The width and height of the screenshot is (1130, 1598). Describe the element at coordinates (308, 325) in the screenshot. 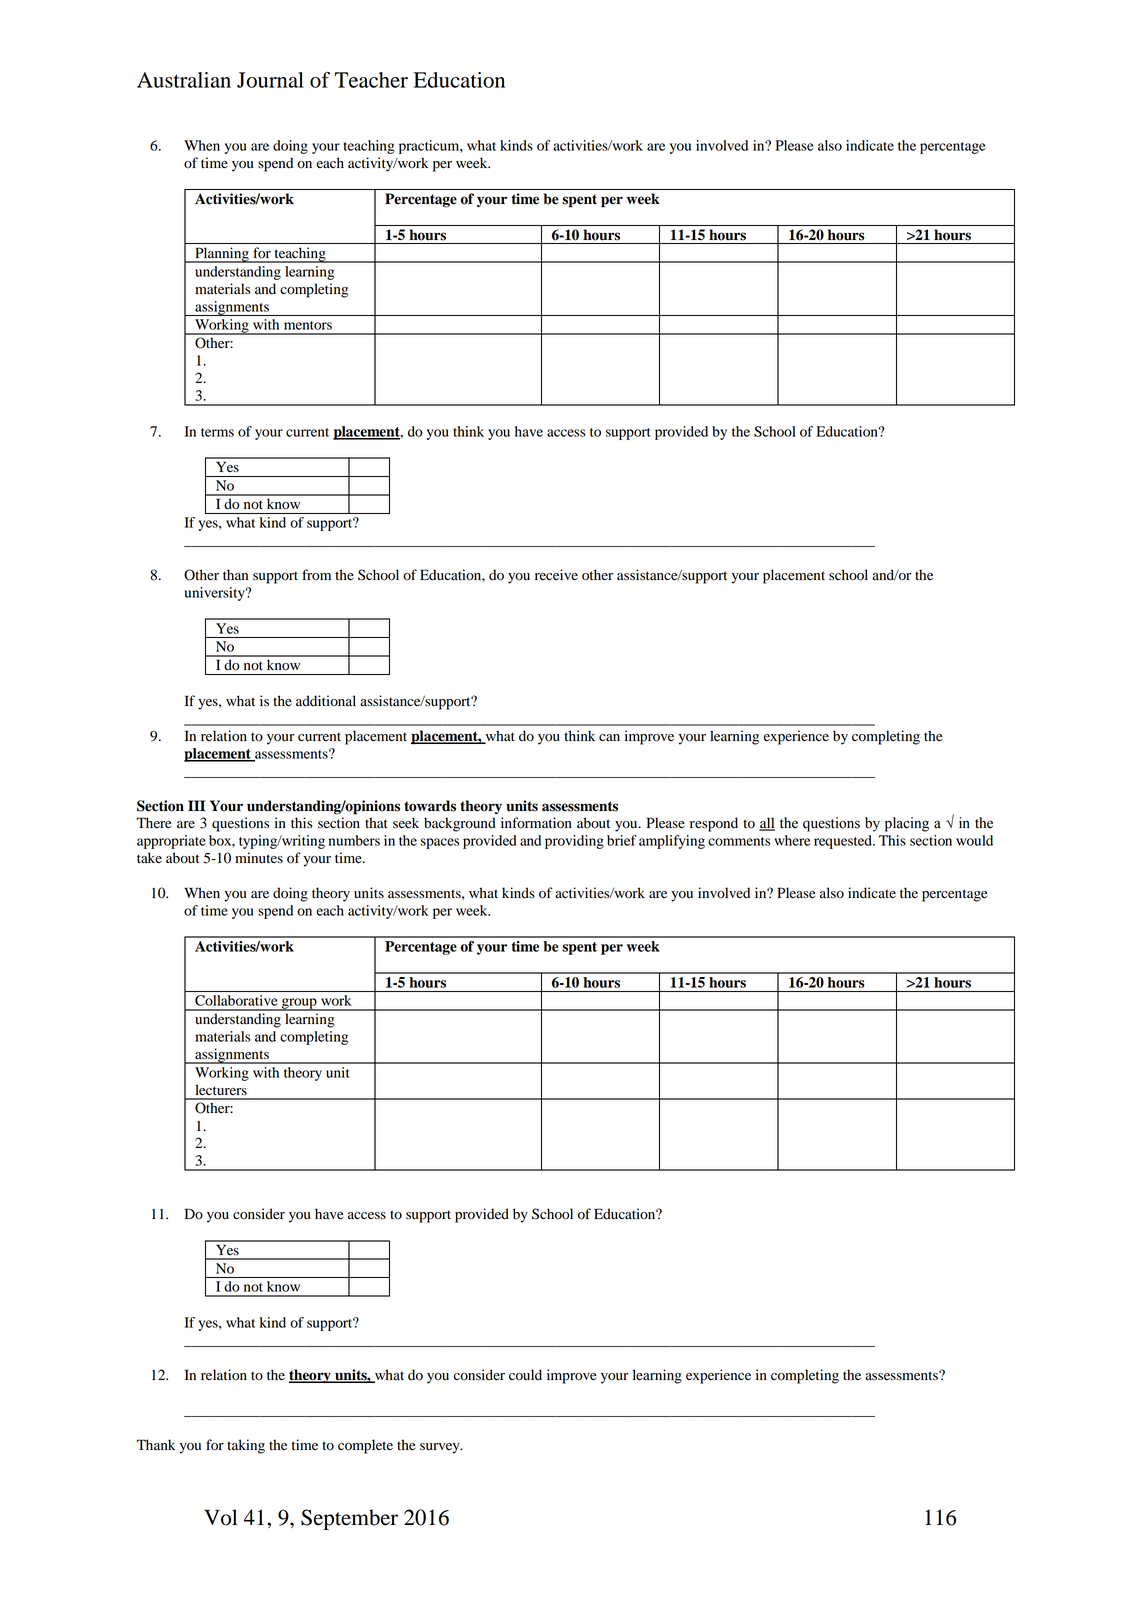

I see `mentors` at that location.
